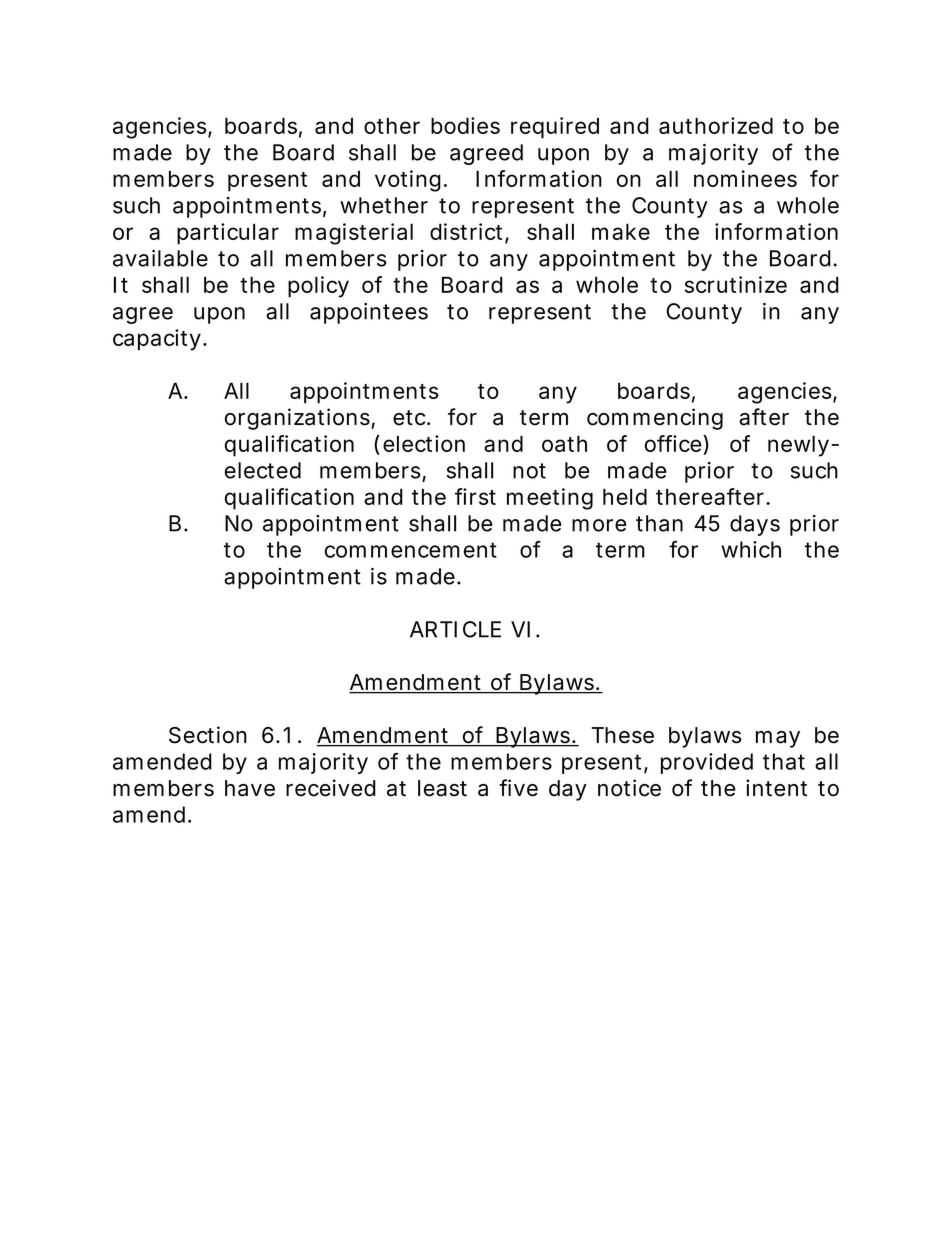 The height and width of the screenshot is (1233, 952). What do you see at coordinates (707, 763) in the screenshot?
I see `provided` at bounding box center [707, 763].
